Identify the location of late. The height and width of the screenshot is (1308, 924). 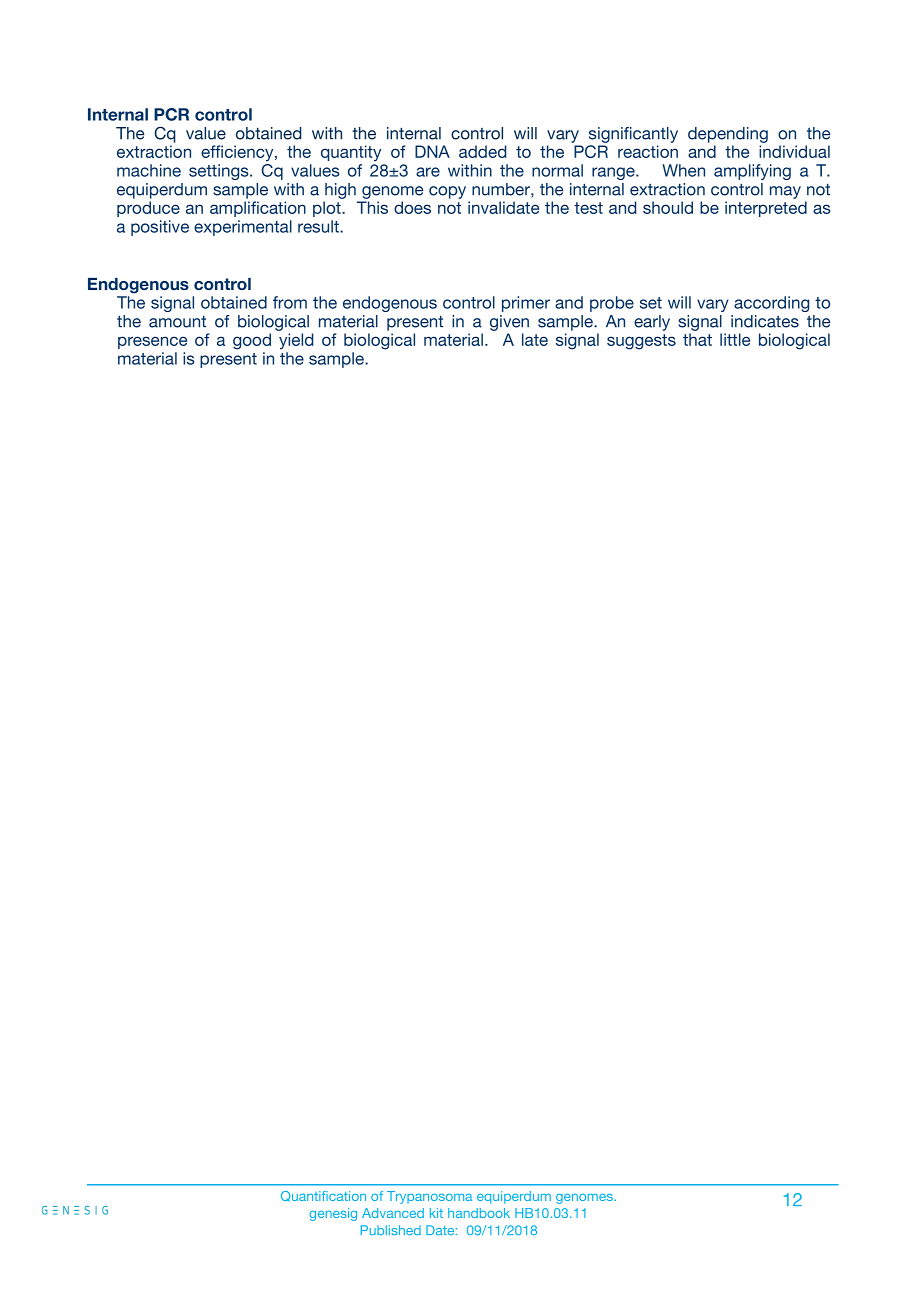
(535, 339).
